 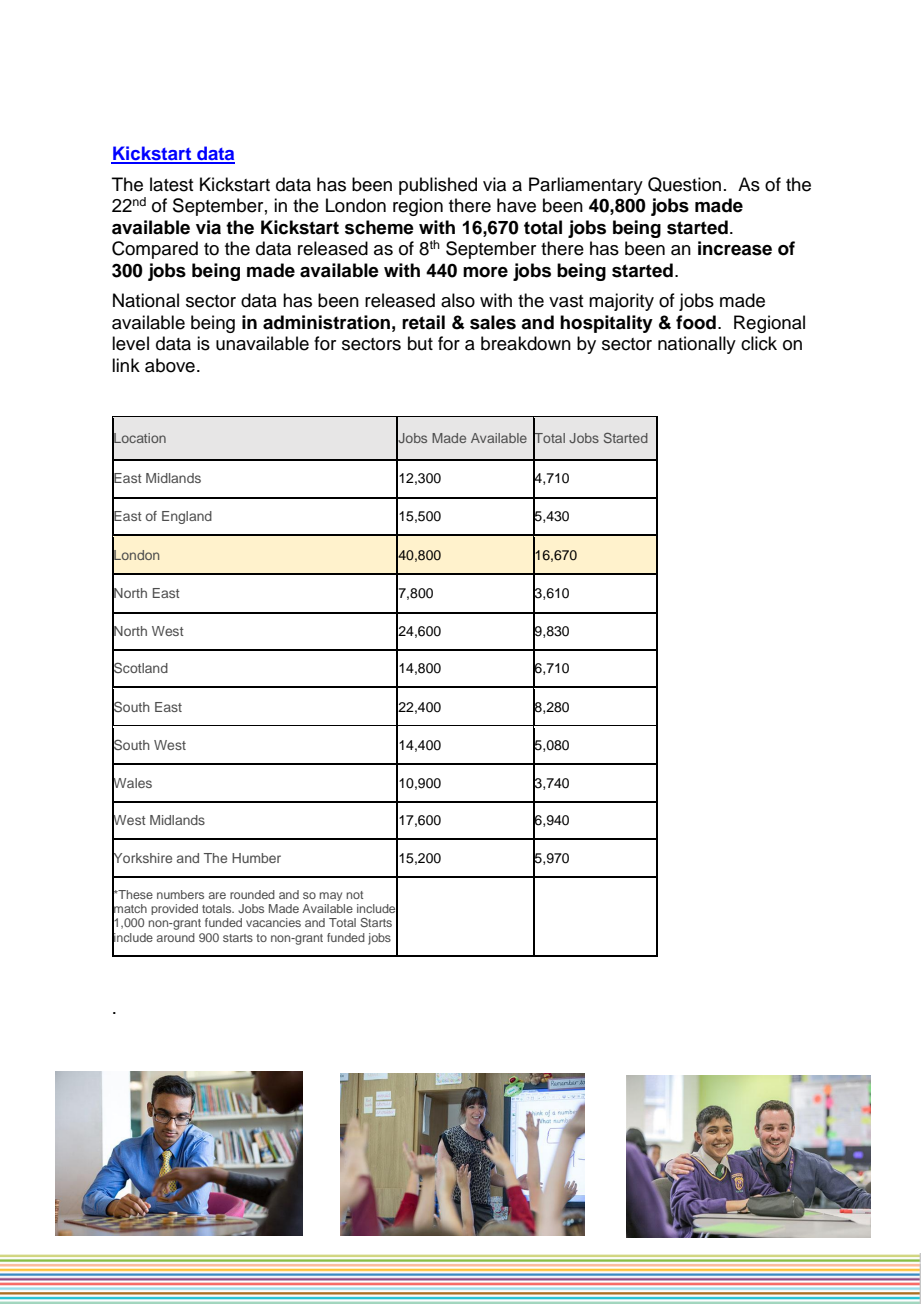 I want to click on published, so click(x=438, y=186).
